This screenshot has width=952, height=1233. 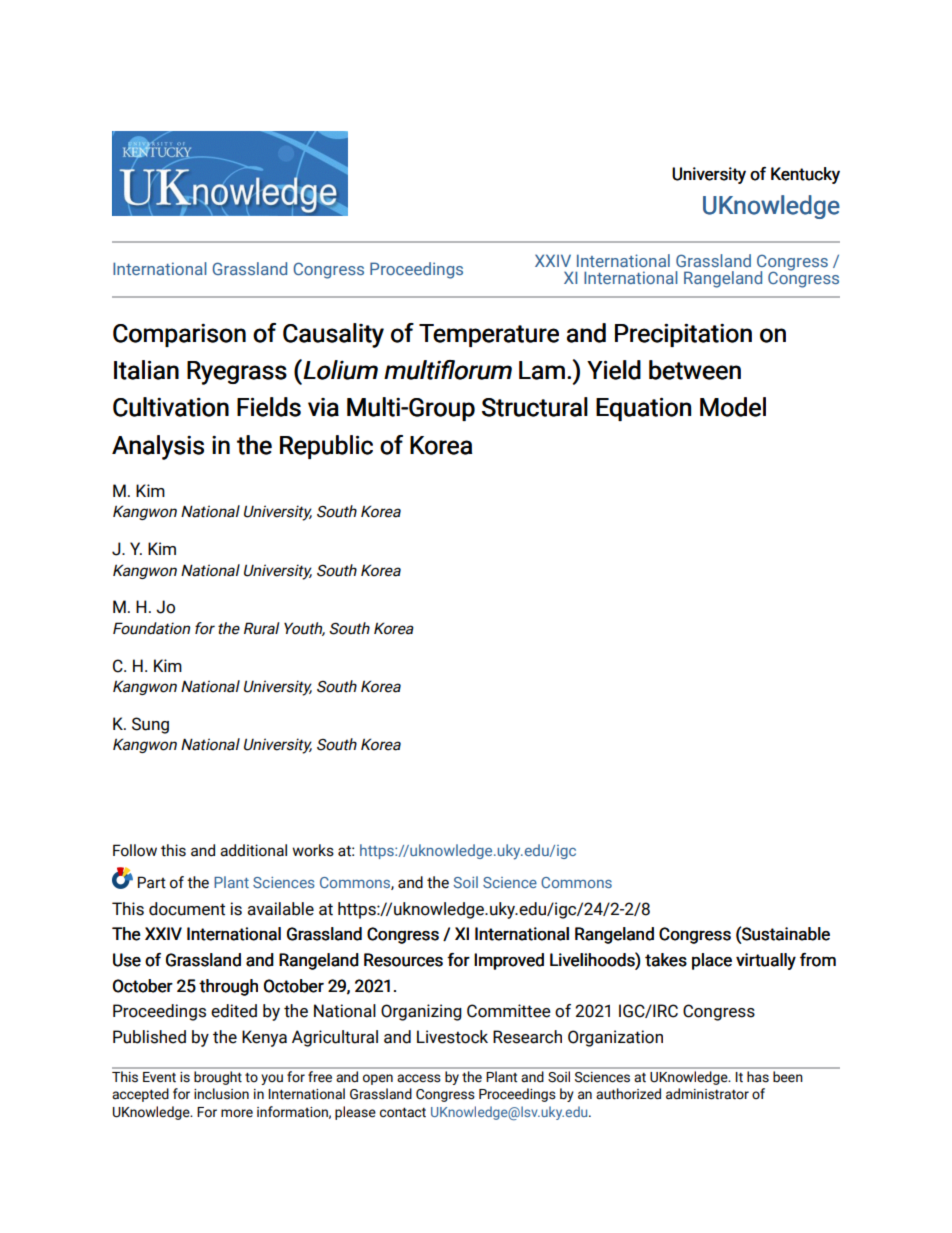 What do you see at coordinates (489, 335) in the screenshot?
I see `Temperature` at bounding box center [489, 335].
